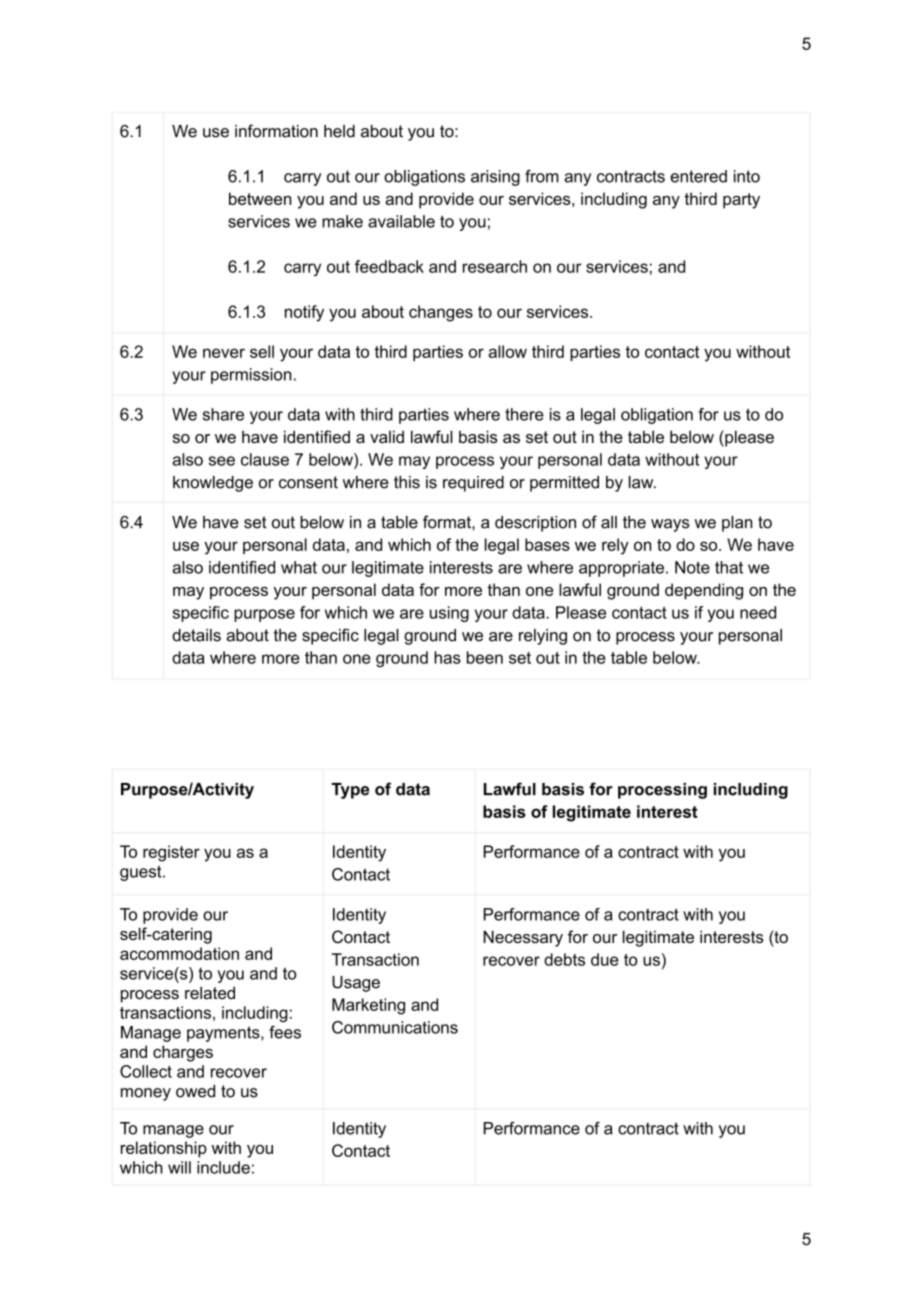 This screenshot has height=1307, width=924. Describe the element at coordinates (495, 178) in the screenshot. I see `arising` at that location.
